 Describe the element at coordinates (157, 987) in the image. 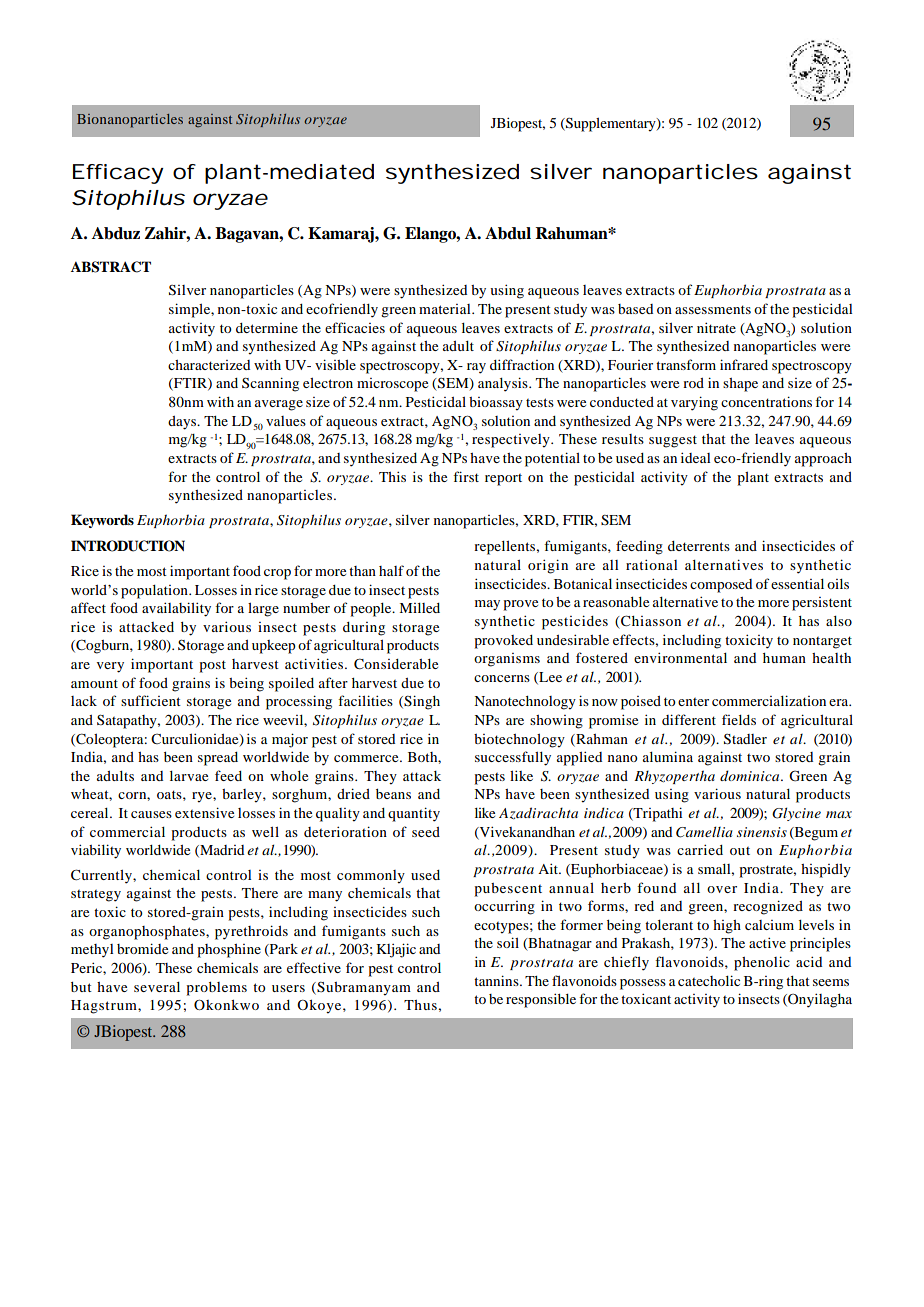

I see `several` at that location.
